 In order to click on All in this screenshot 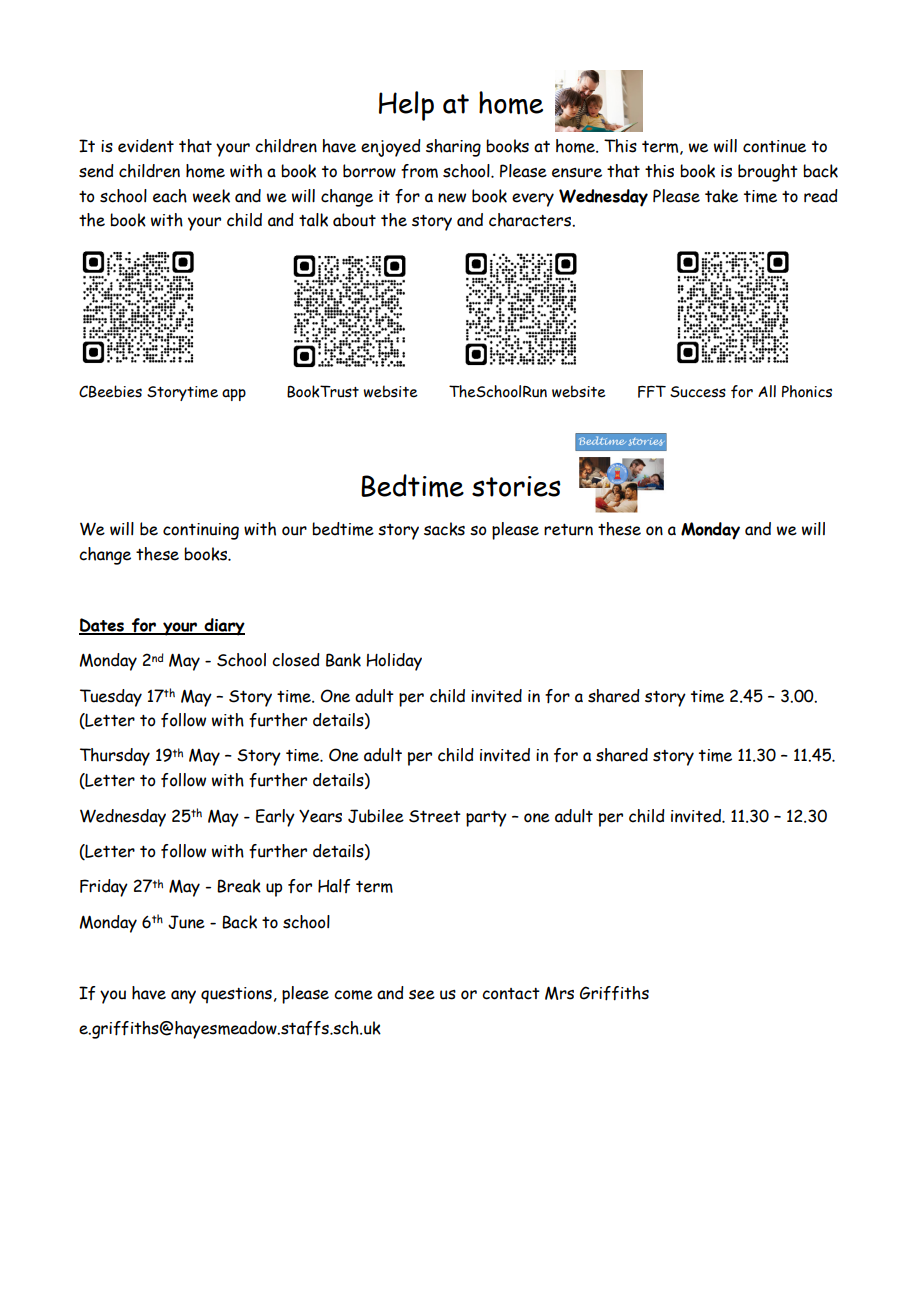, I will do `click(767, 391)`.
